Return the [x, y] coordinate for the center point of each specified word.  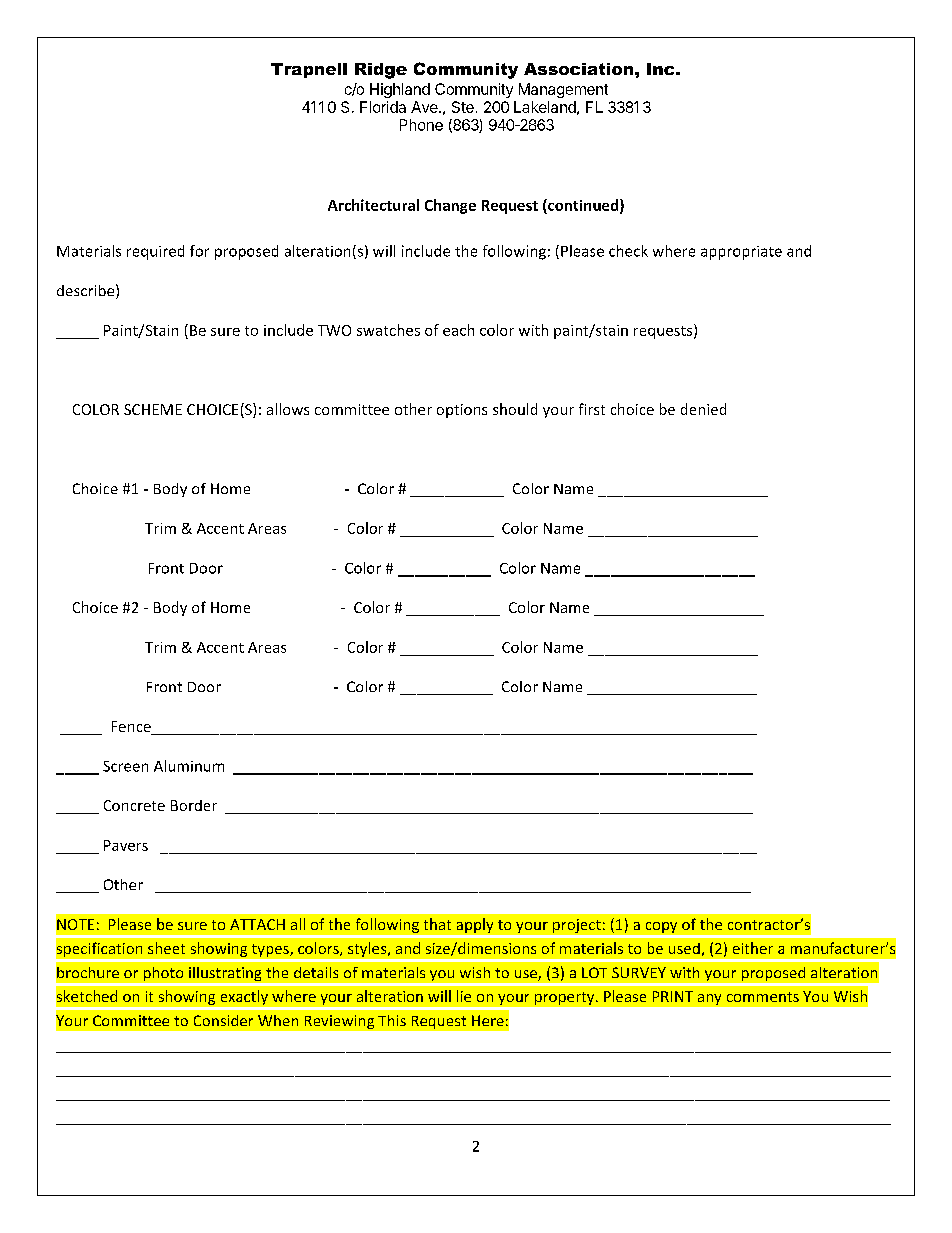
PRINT [673, 996]
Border [194, 805]
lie [464, 996]
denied [703, 409]
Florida [383, 107]
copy [661, 927]
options [462, 411]
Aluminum [189, 766]
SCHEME [153, 409]
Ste [463, 107]
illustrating [225, 974]
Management [563, 90]
